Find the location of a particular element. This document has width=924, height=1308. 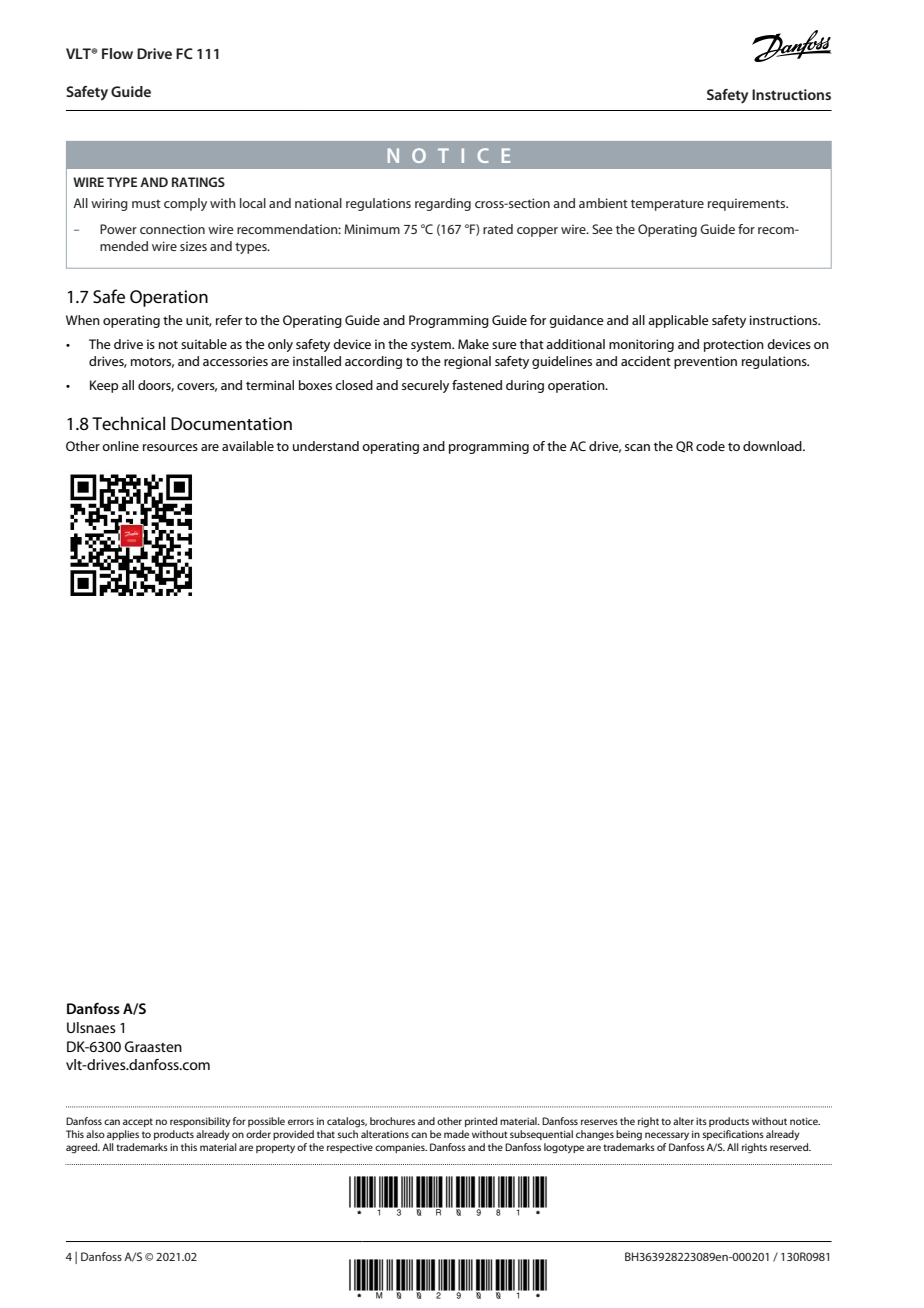

Flow is located at coordinates (117, 53).
